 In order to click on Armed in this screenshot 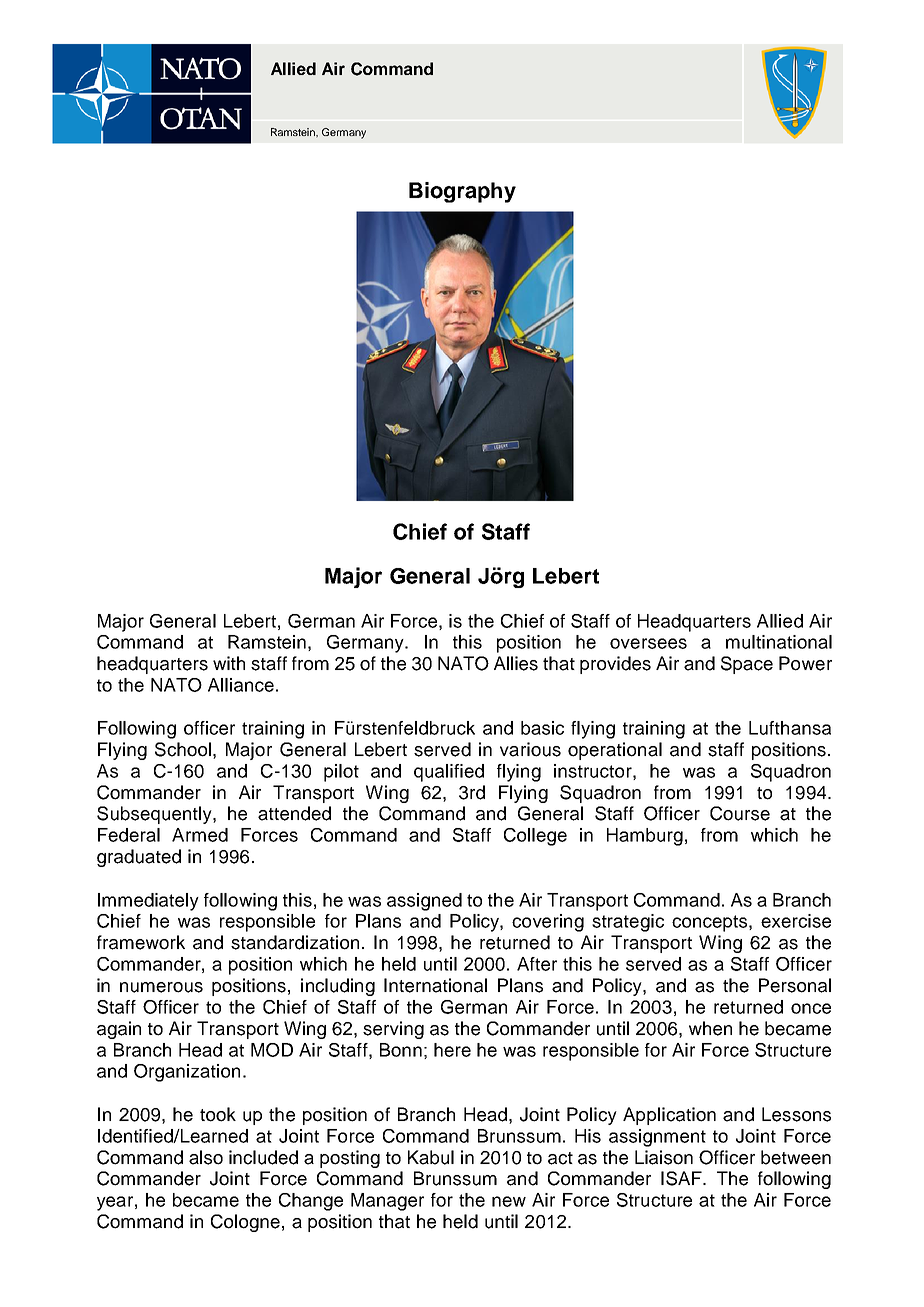, I will do `click(200, 835)`.
